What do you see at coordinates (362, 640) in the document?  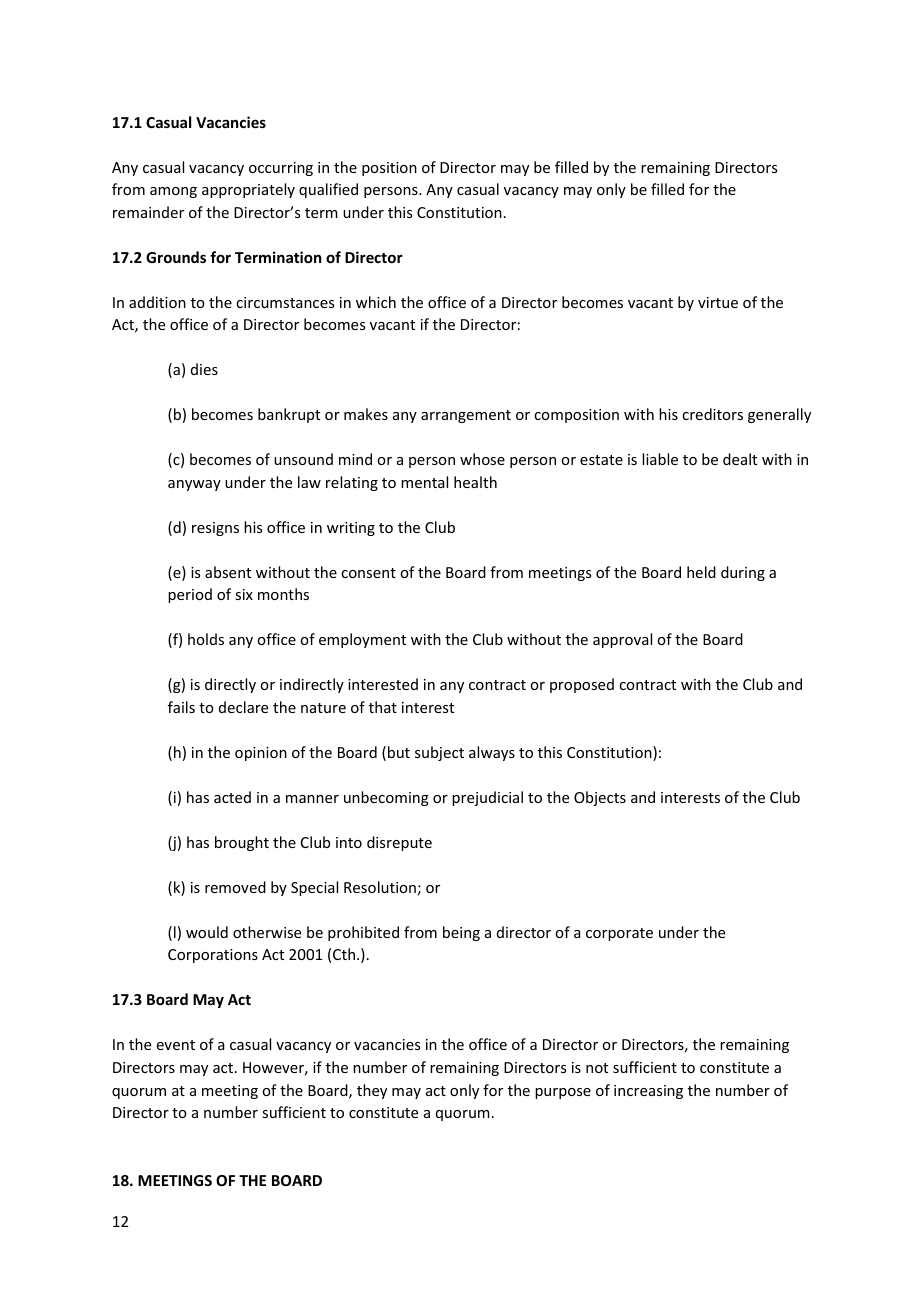 I see `employment` at bounding box center [362, 640].
